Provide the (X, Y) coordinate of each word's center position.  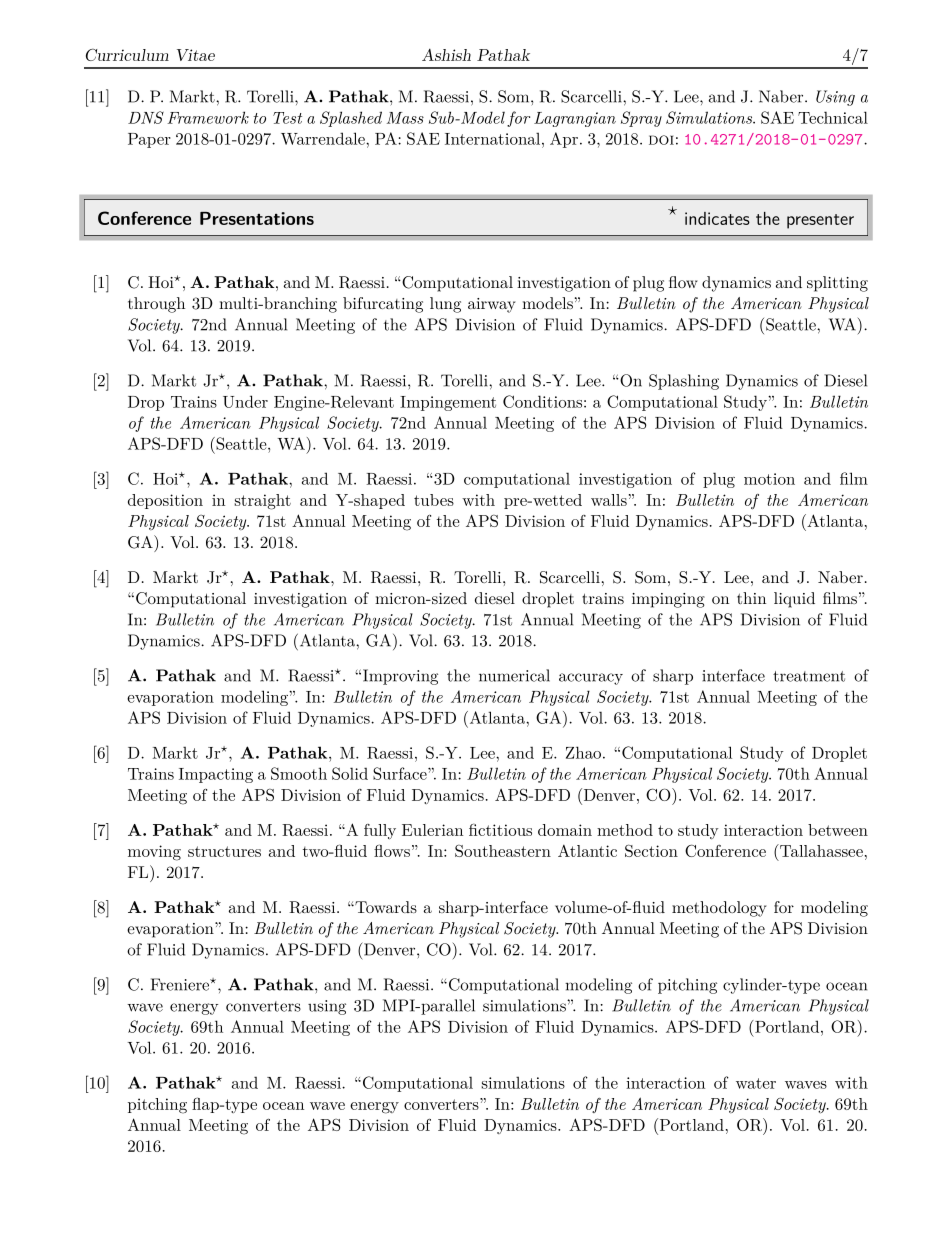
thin (751, 598)
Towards (385, 907)
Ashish (446, 55)
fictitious (500, 830)
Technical (833, 117)
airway (492, 305)
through (156, 305)
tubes (434, 500)
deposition (165, 501)
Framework (208, 117)
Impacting (216, 775)
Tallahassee (820, 850)
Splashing (684, 382)
